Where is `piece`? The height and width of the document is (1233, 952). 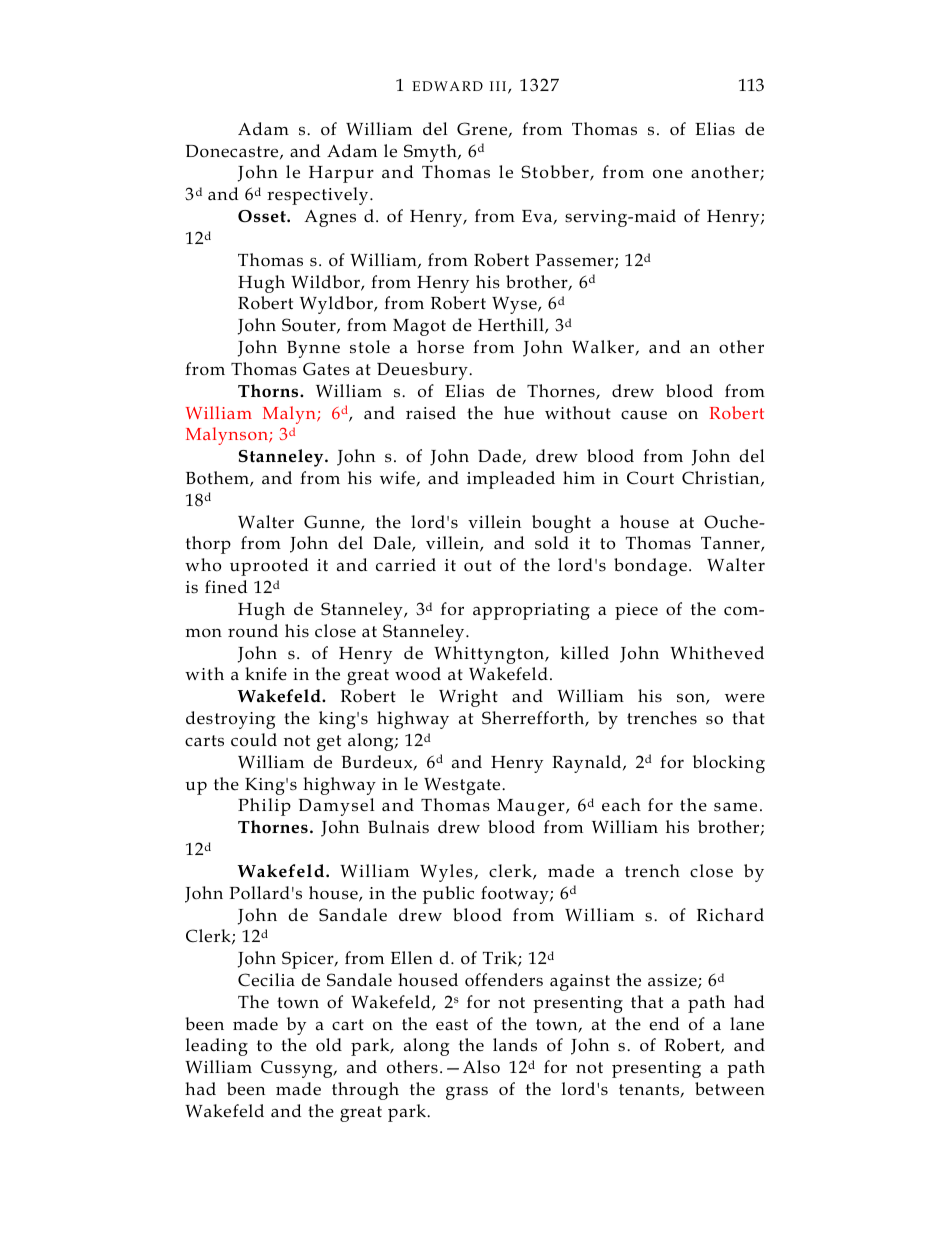
piece is located at coordinates (636, 611).
